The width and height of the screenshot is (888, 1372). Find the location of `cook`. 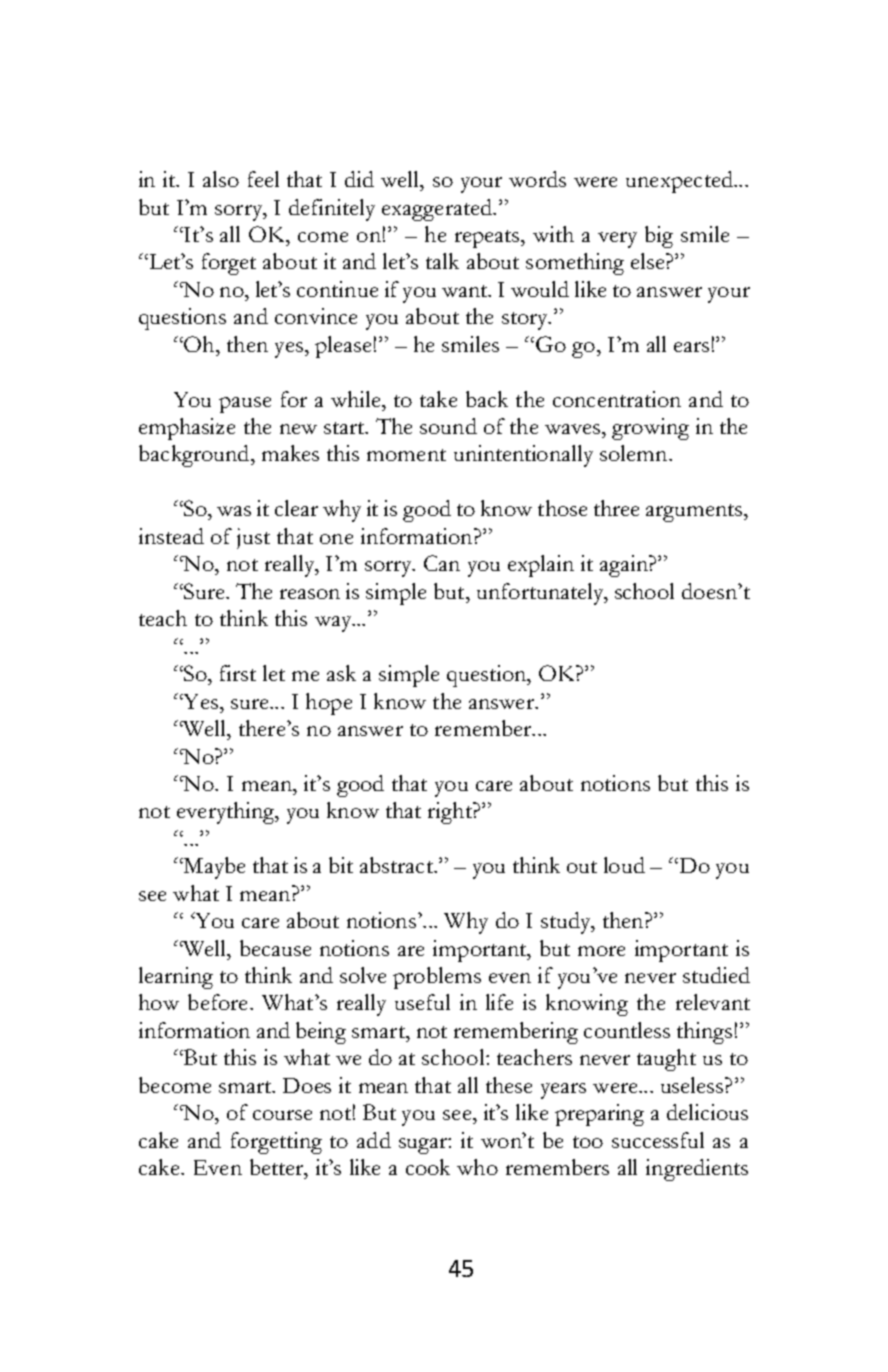

cook is located at coordinates (428, 1167).
